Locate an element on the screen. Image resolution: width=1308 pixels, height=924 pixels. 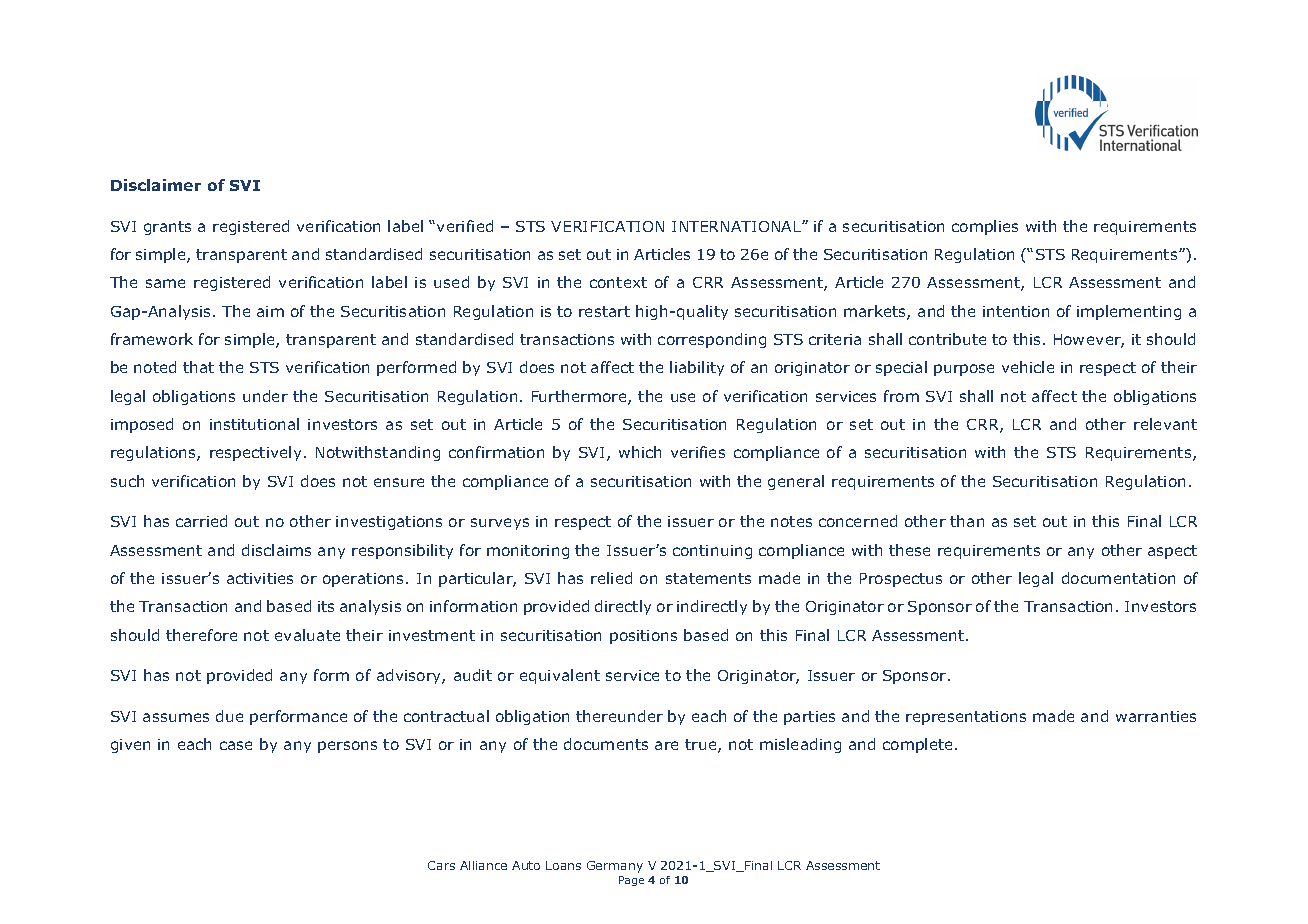
representations is located at coordinates (966, 718).
